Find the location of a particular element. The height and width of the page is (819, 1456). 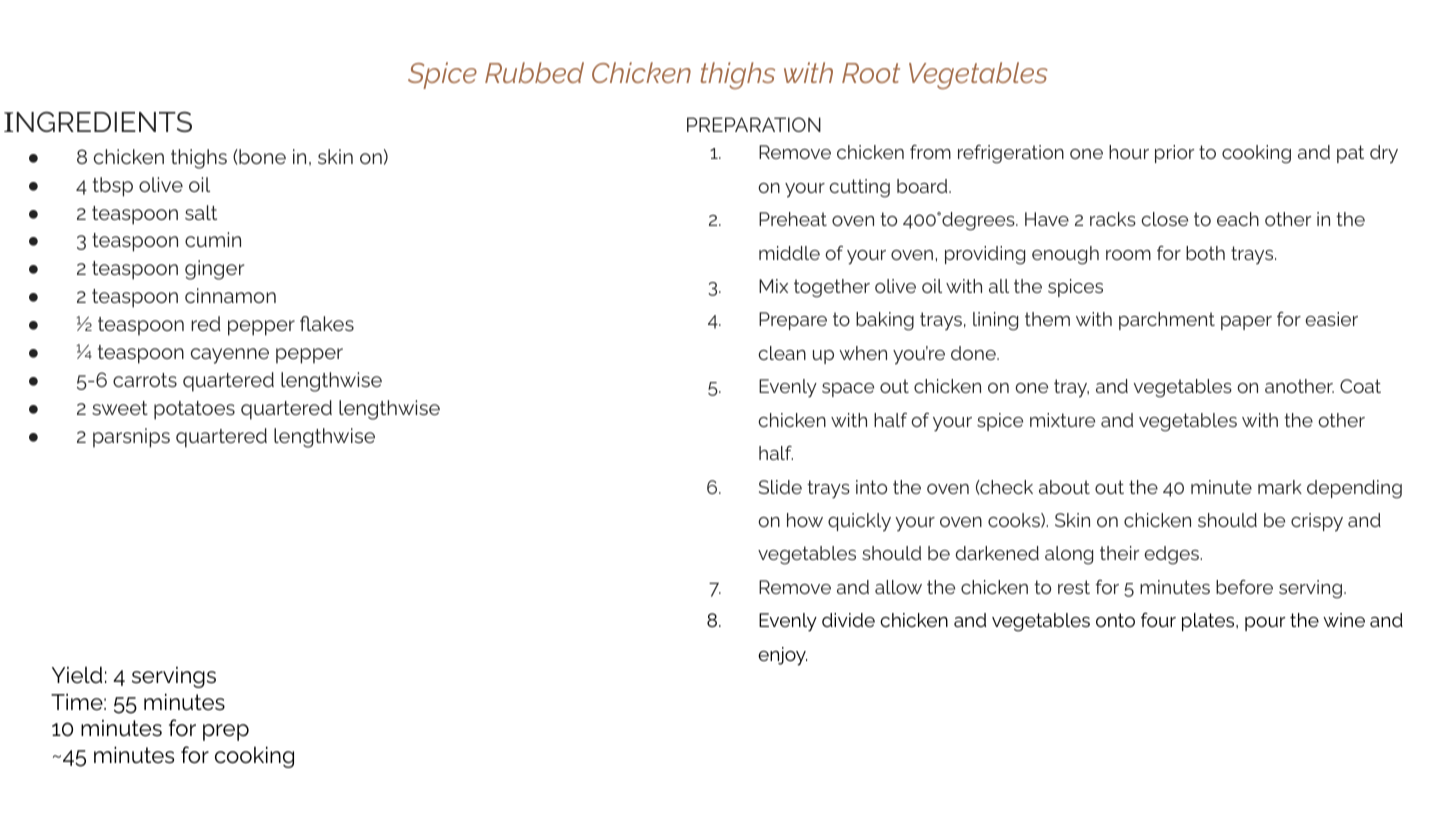

pour is located at coordinates (1265, 624).
